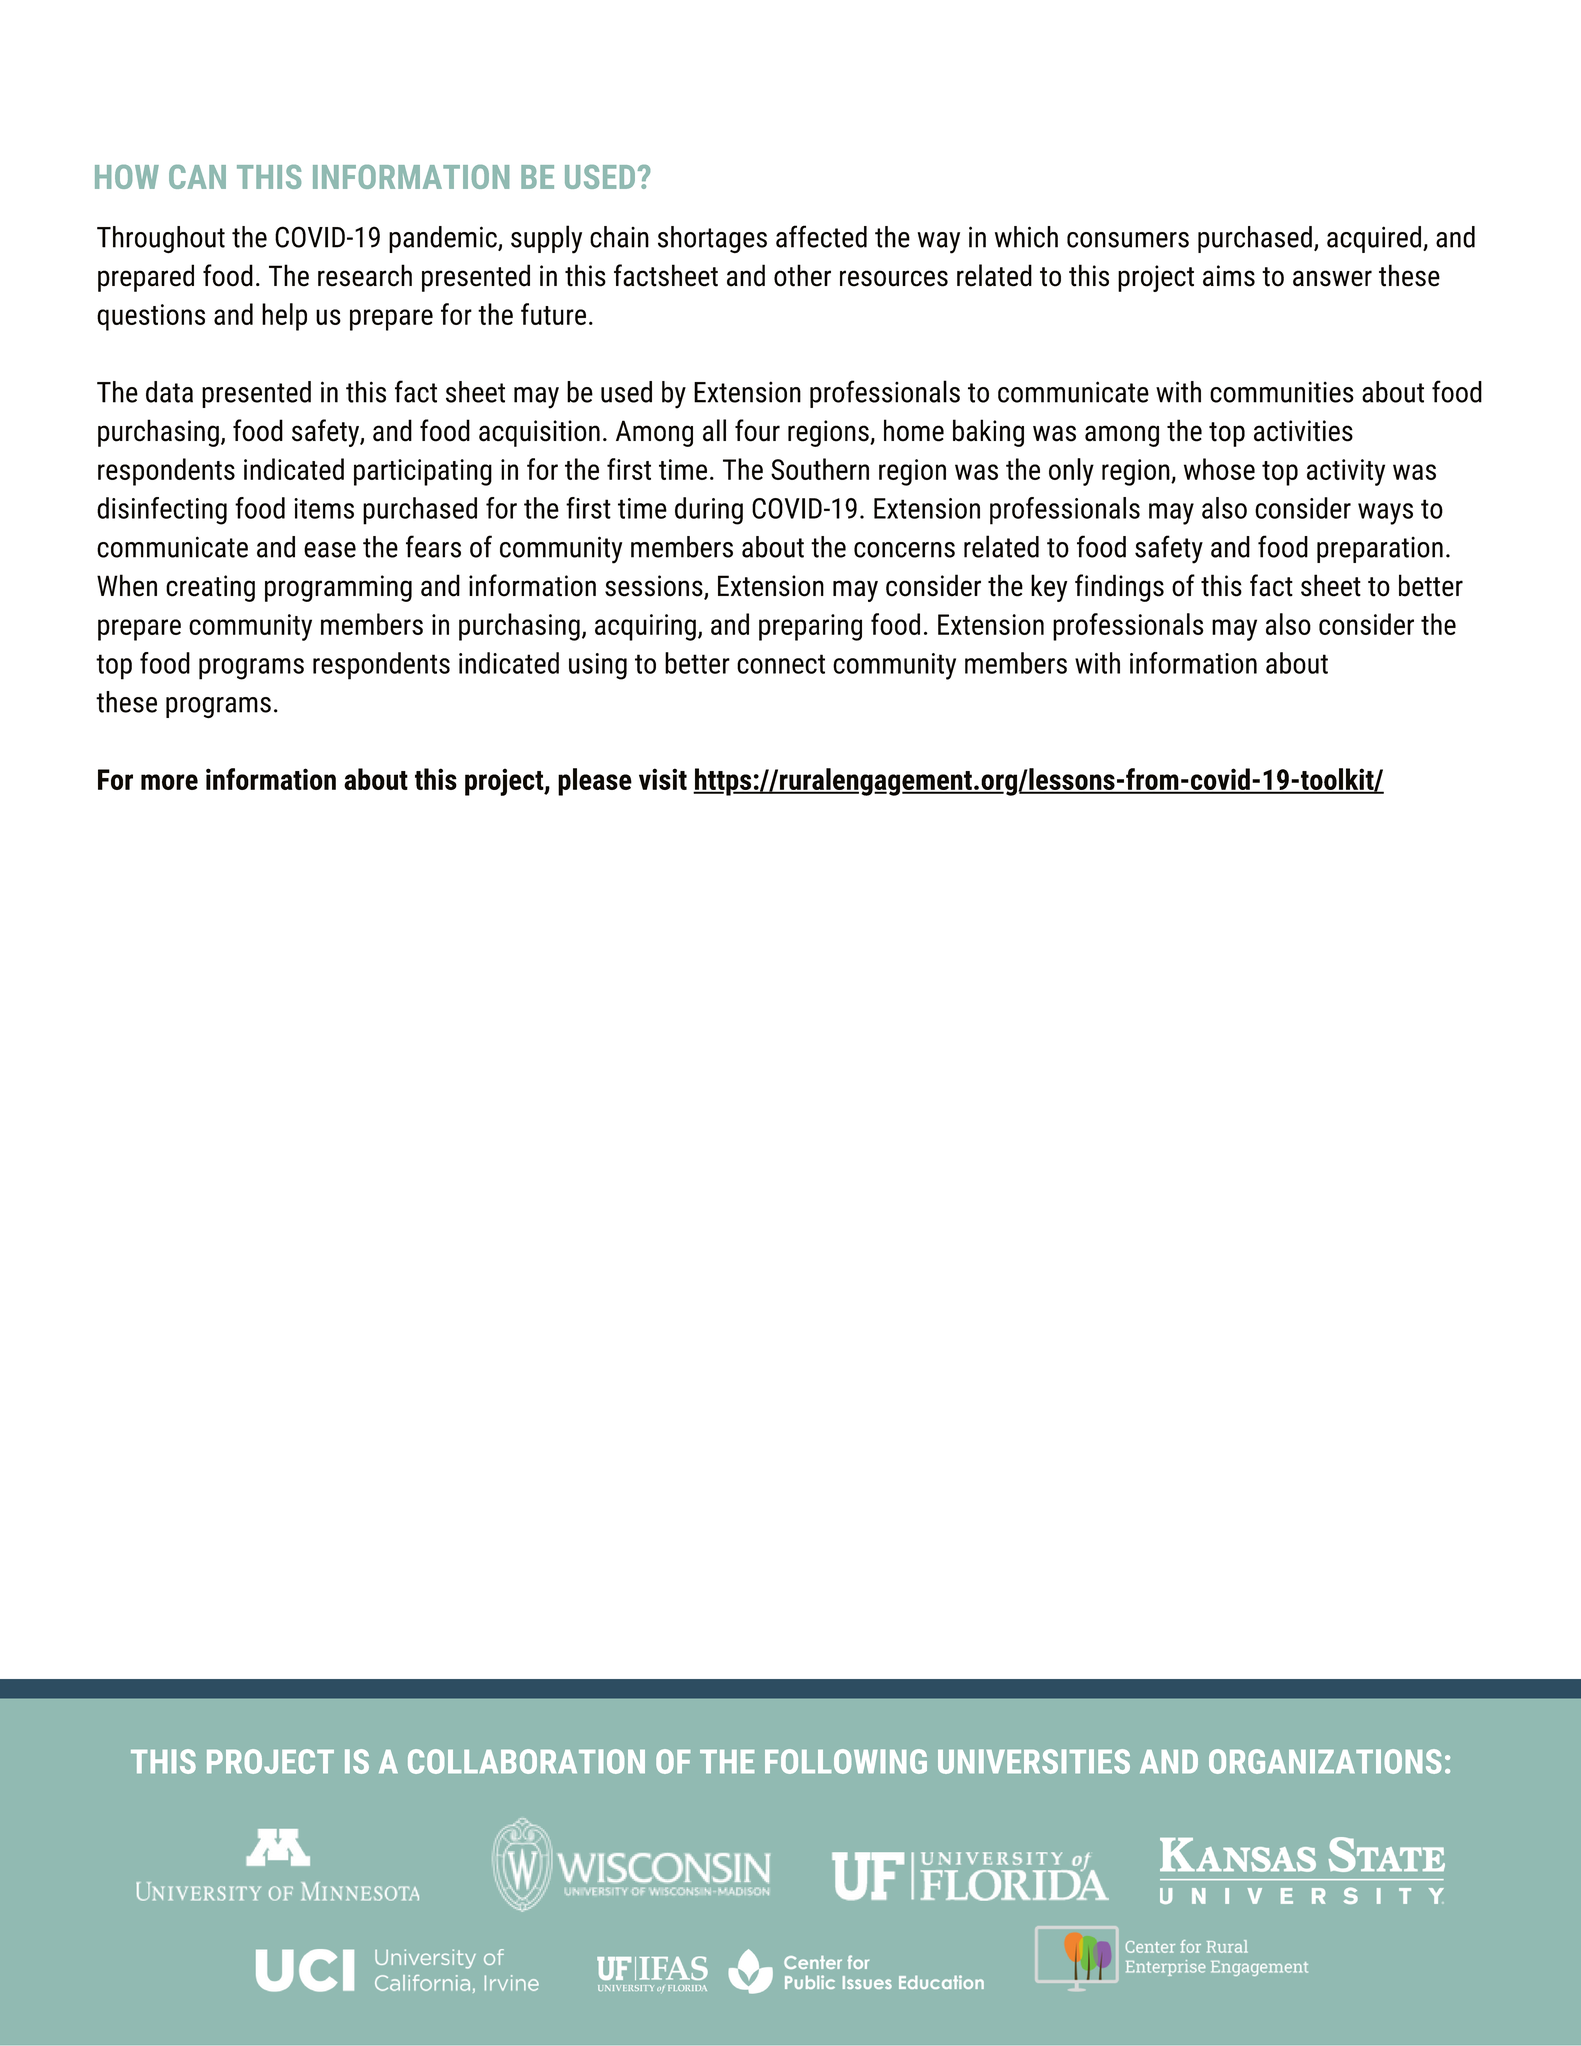  I want to click on findings, so click(1119, 588).
